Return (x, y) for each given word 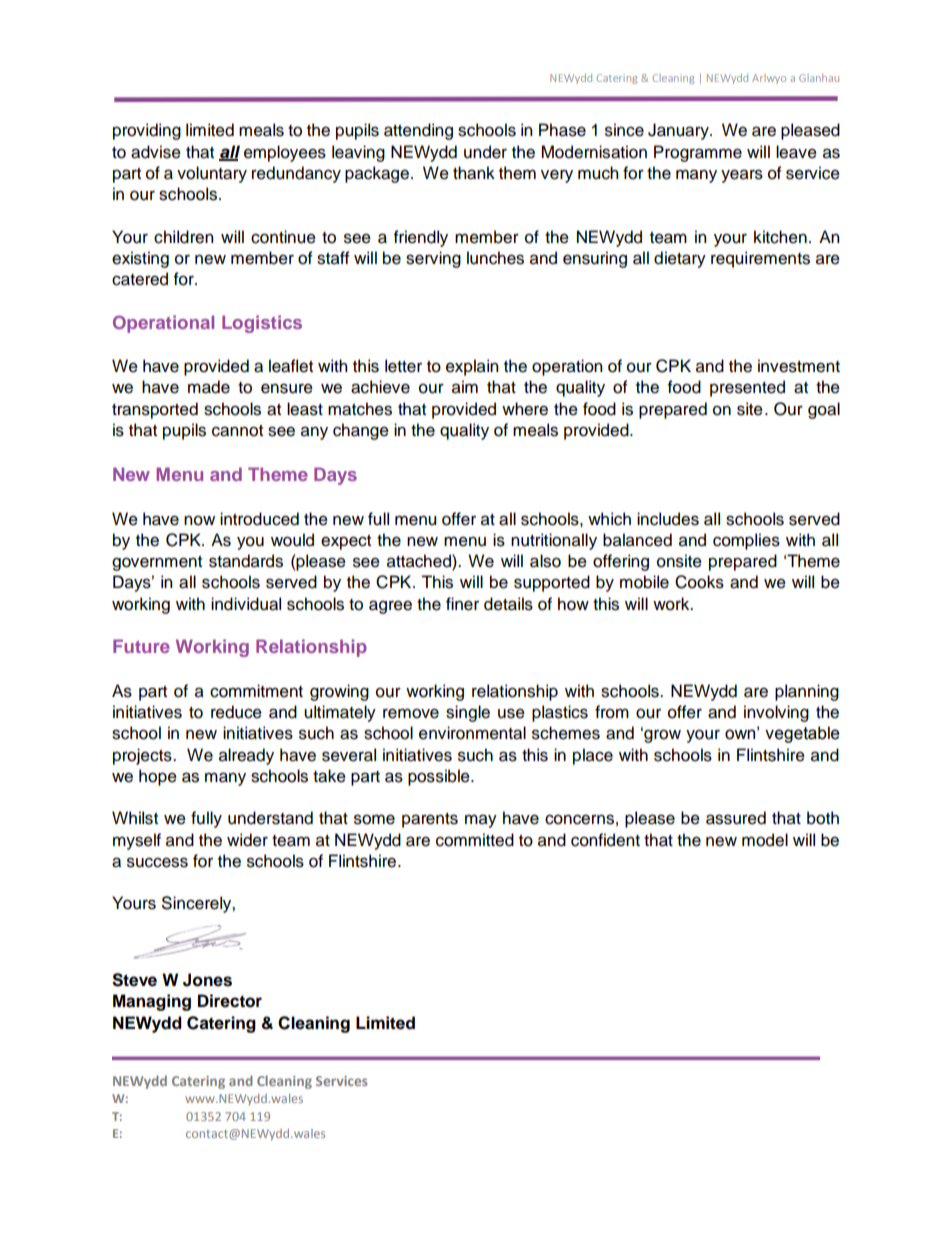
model (765, 840)
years (742, 176)
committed (475, 840)
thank (474, 173)
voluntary (212, 174)
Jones (207, 980)
